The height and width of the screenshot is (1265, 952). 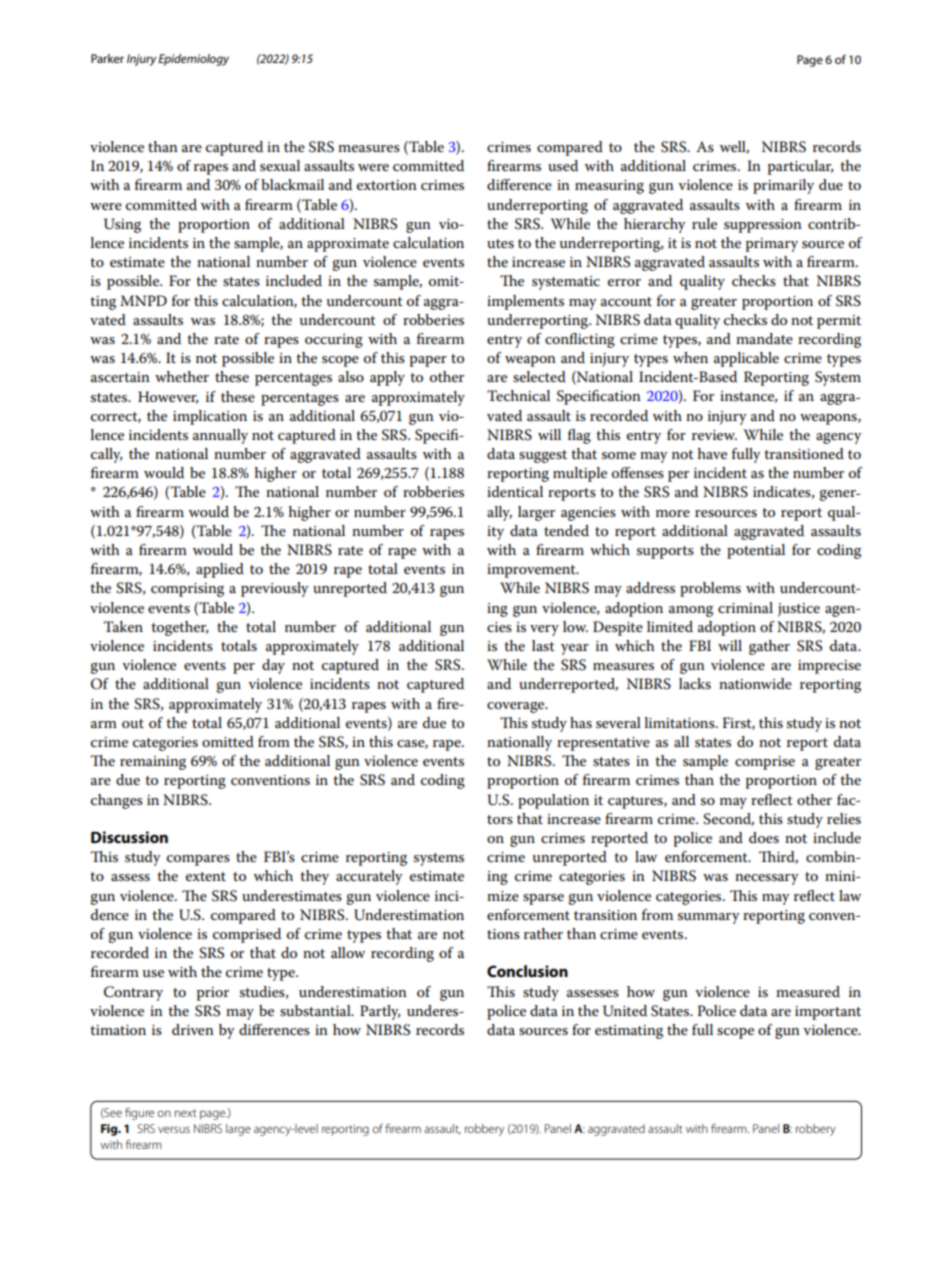 What do you see at coordinates (800, 167) in the screenshot?
I see `particular` at bounding box center [800, 167].
